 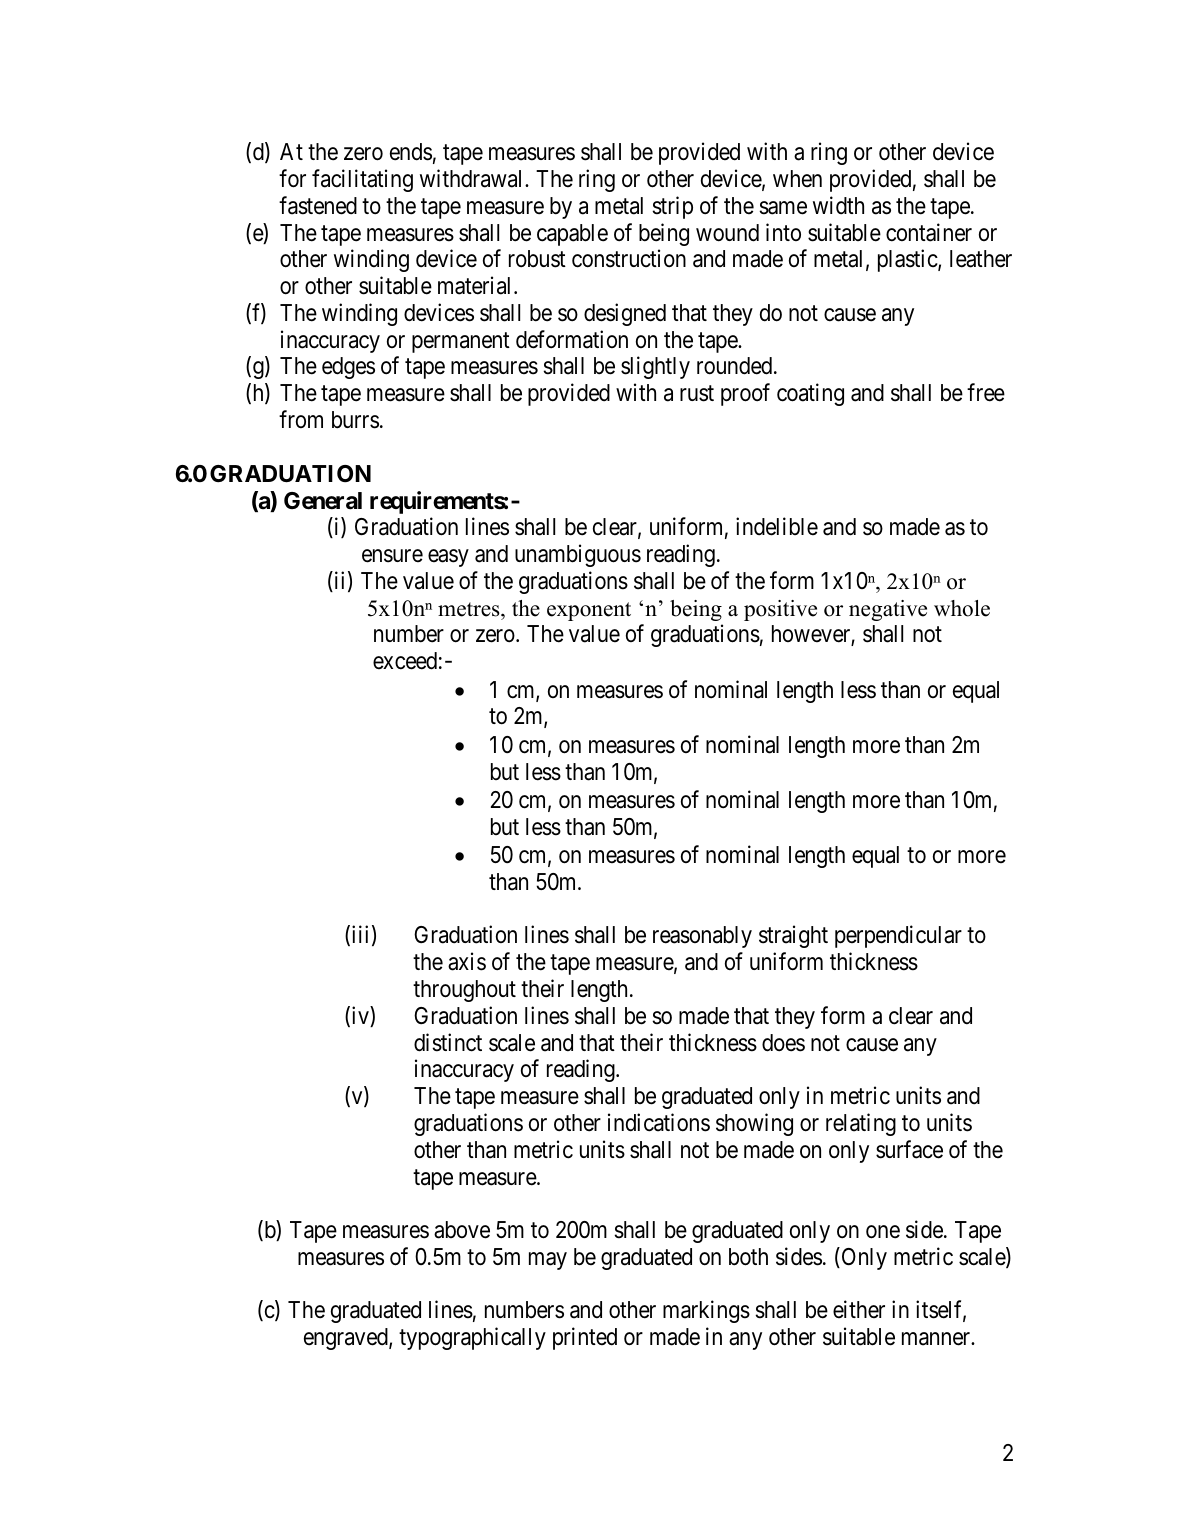 What do you see at coordinates (898, 937) in the image?
I see `perpendicular` at bounding box center [898, 937].
